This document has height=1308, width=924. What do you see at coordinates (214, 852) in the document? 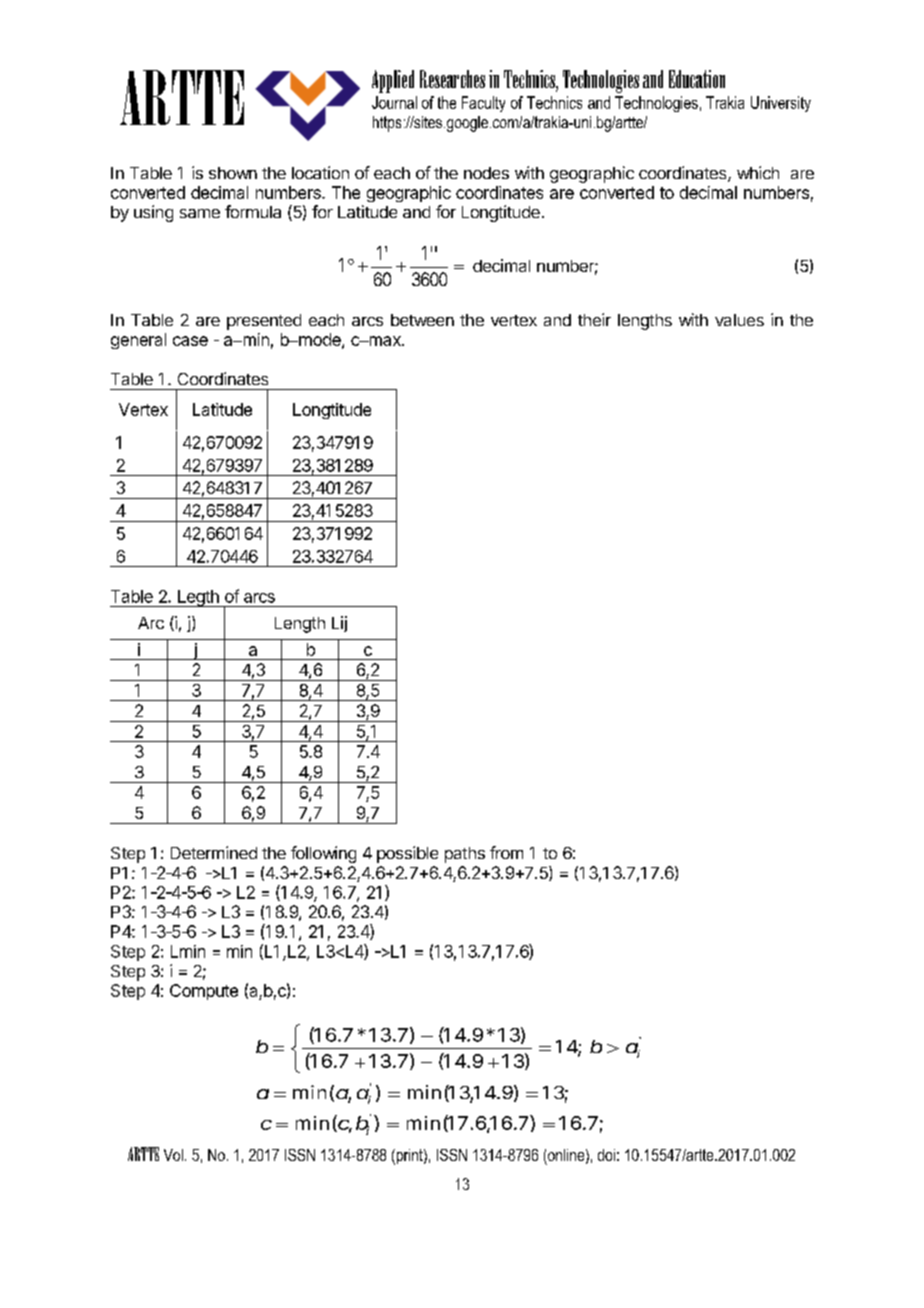
I see `Determined` at bounding box center [214, 852].
